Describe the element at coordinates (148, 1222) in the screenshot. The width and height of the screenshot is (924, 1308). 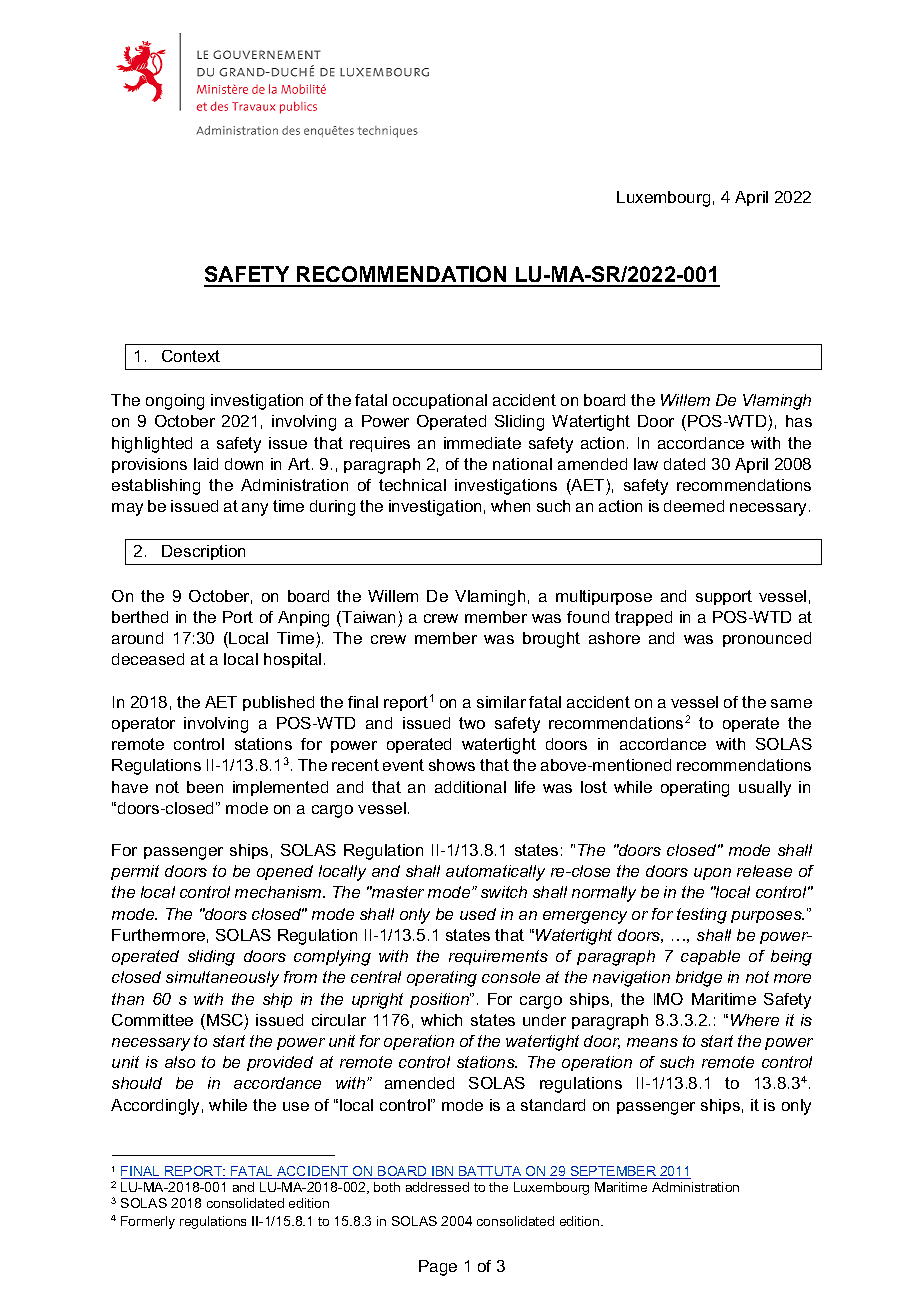
I see `Formerly` at that location.
